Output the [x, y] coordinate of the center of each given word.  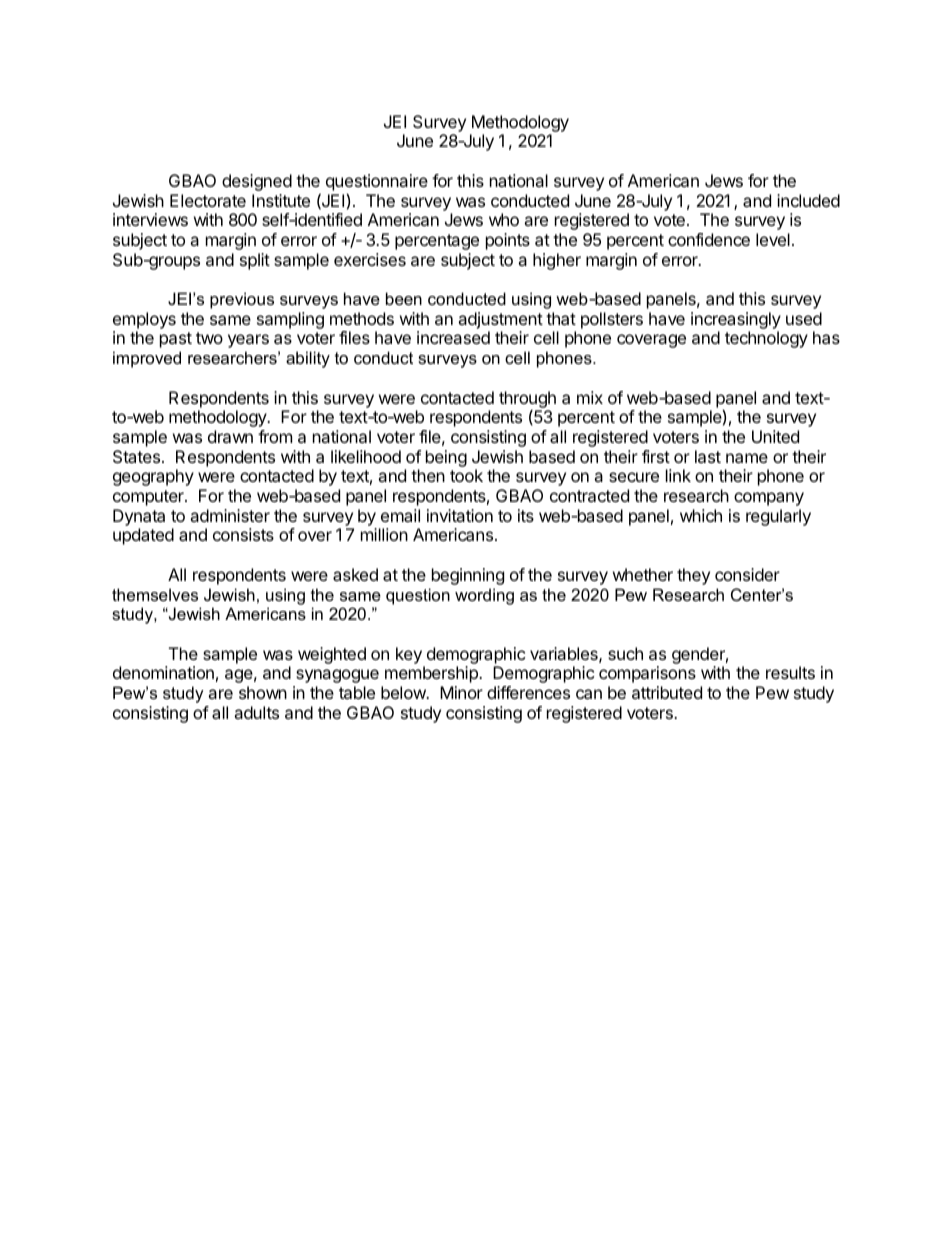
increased [453, 337]
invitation [460, 515]
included [808, 200]
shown [263, 692]
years [248, 341]
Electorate [208, 200]
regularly [778, 517]
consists [243, 534]
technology [766, 339]
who [504, 219]
